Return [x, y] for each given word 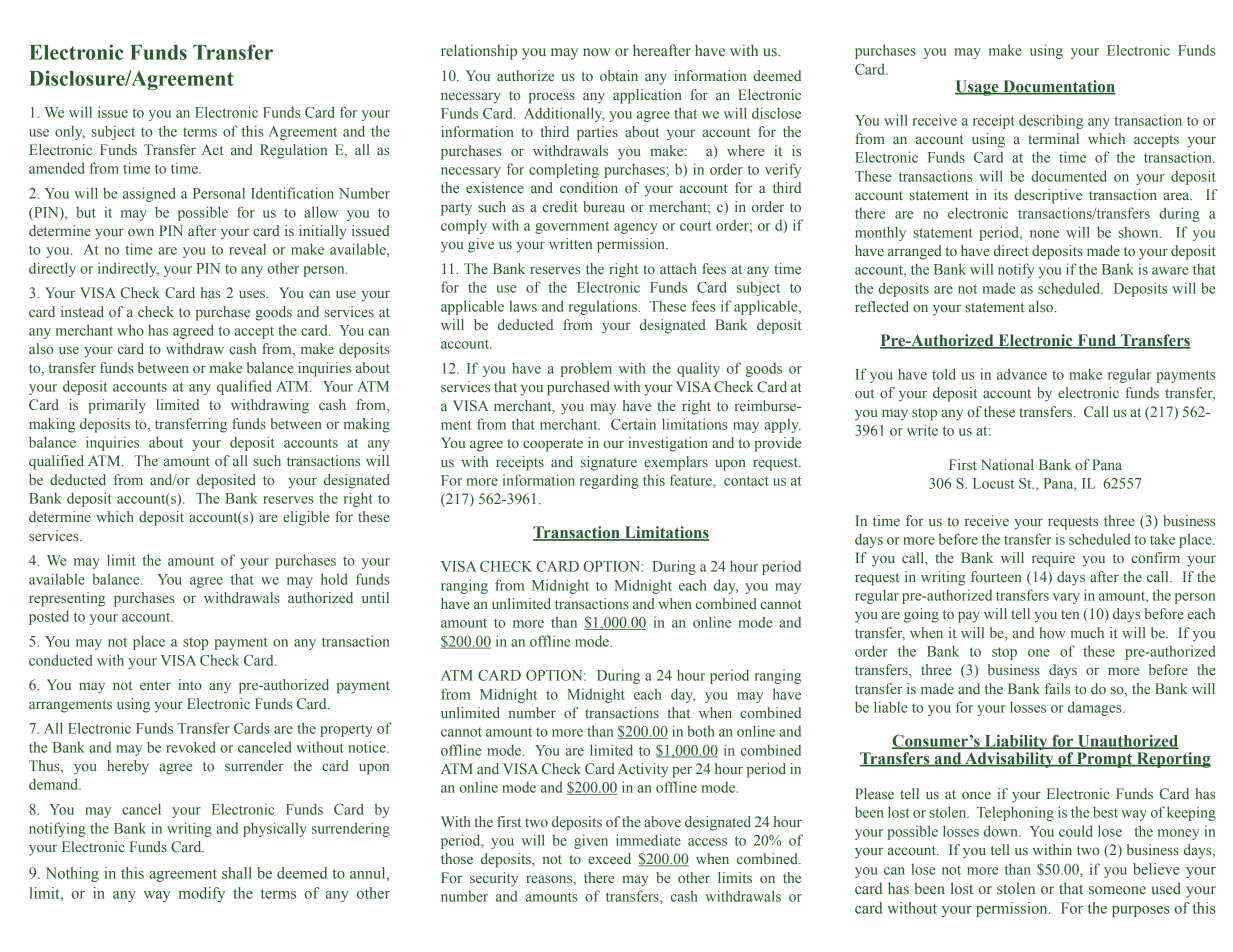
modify [202, 894]
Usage [978, 88]
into [190, 684]
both [701, 731]
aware [1170, 271]
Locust [993, 483]
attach [678, 268]
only [70, 132]
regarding [609, 481]
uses [253, 294]
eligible [306, 518]
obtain [619, 75]
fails [1057, 688]
